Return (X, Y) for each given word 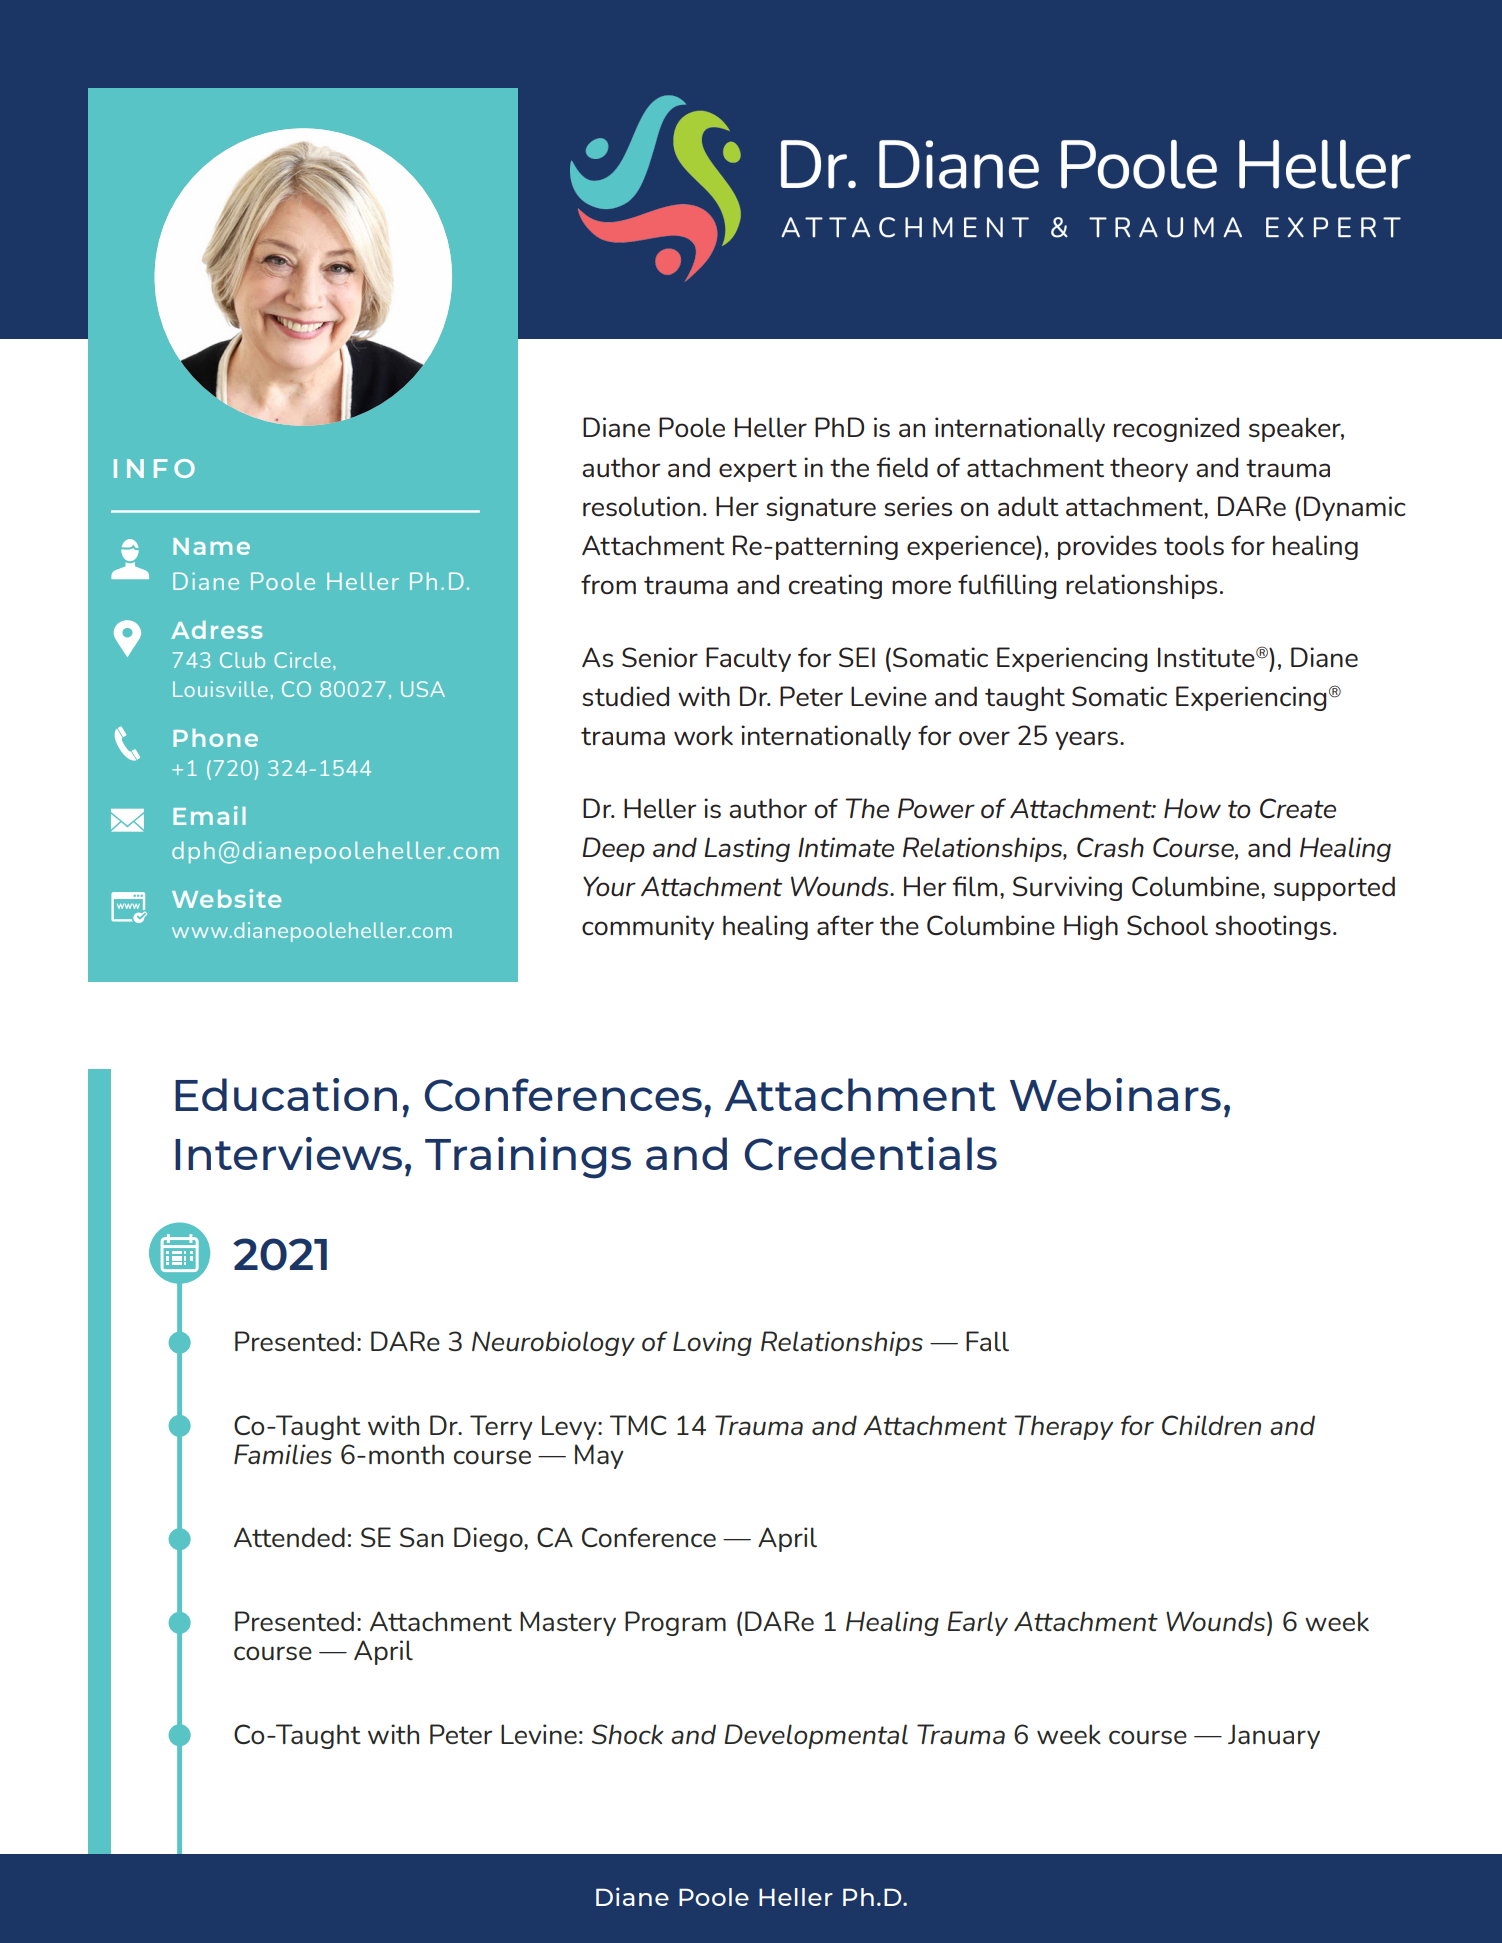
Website (226, 898)
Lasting (747, 849)
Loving (712, 1343)
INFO (154, 468)
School (1167, 925)
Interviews (288, 1153)
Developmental (816, 1736)
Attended (289, 1537)
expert (758, 470)
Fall (987, 1341)
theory (1149, 469)
